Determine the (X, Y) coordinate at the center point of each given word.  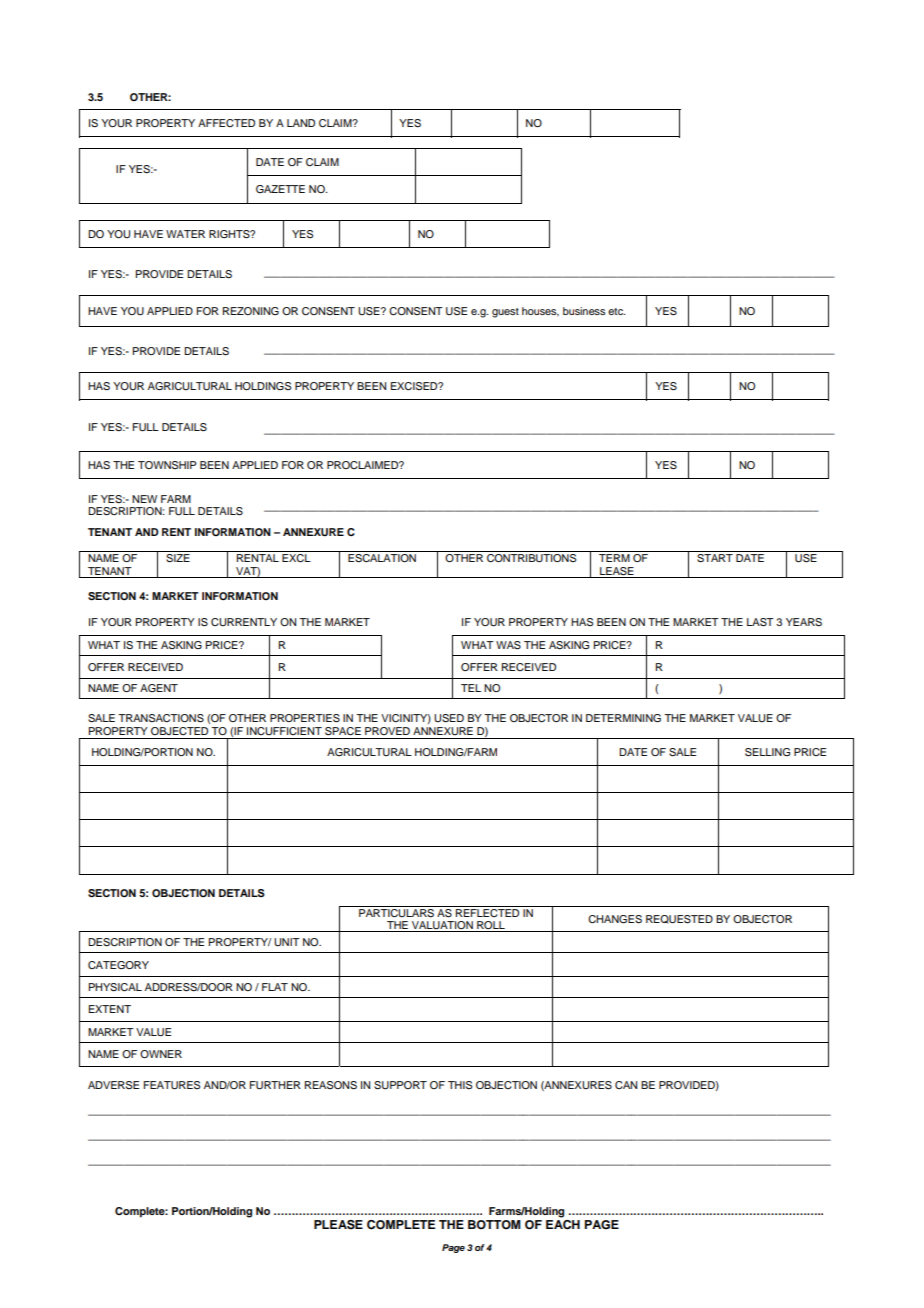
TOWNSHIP (167, 465)
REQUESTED (679, 919)
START (715, 558)
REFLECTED (488, 911)
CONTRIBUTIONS (531, 558)
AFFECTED (226, 123)
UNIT (287, 942)
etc (616, 311)
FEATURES (172, 1085)
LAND (301, 123)
